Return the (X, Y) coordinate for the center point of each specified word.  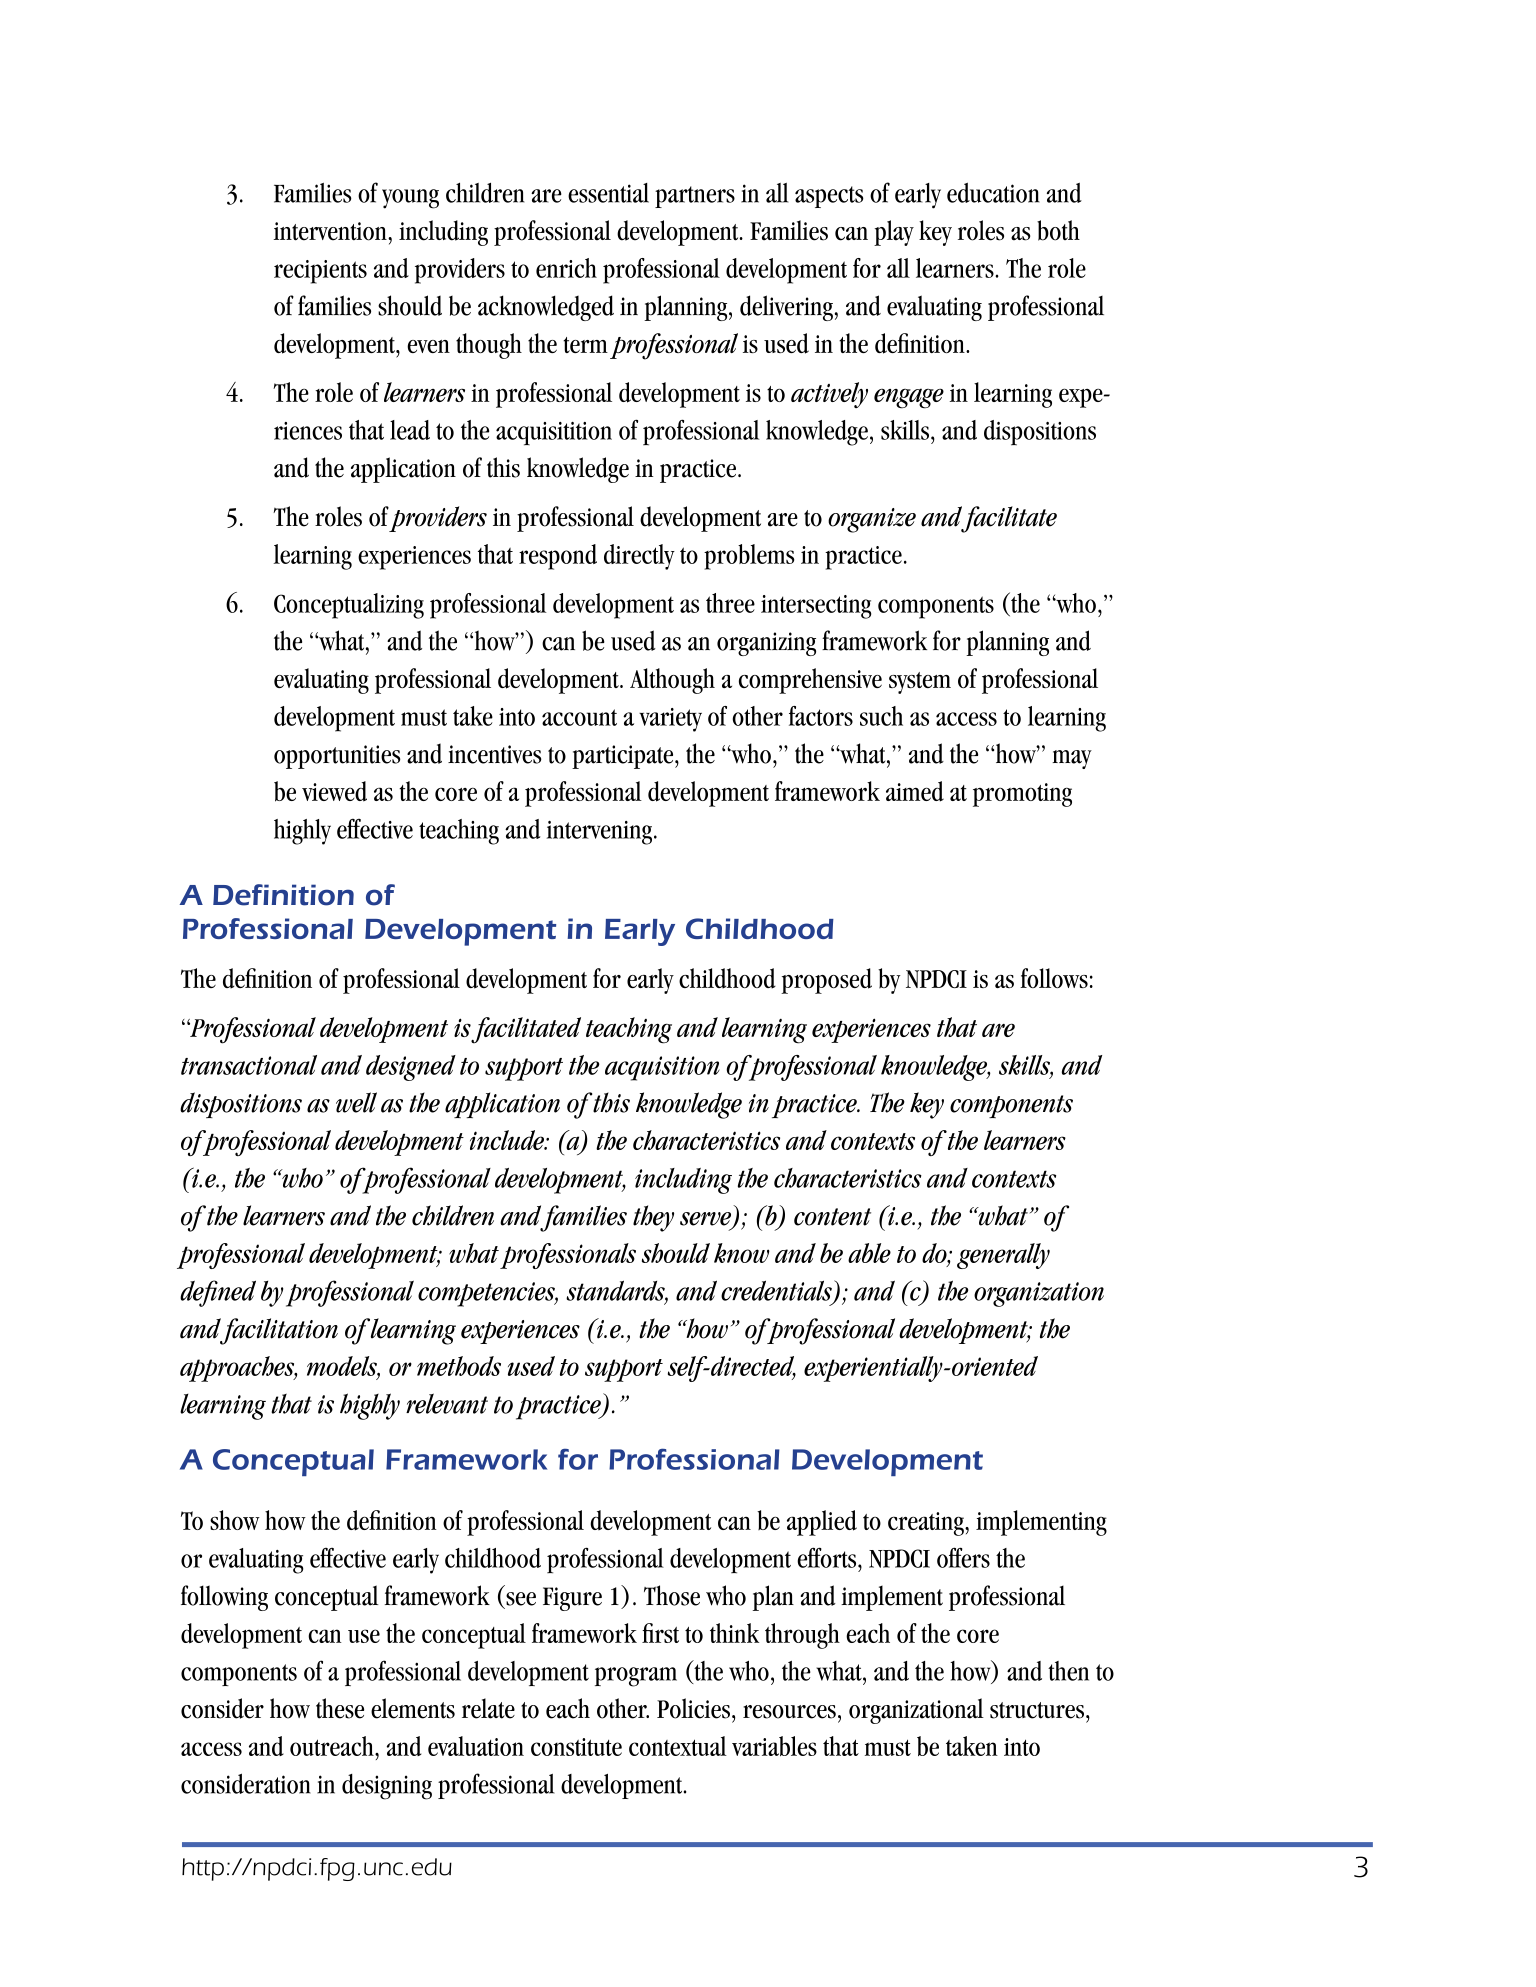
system (920, 683)
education (993, 192)
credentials (777, 1291)
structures (1038, 1710)
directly (639, 557)
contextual (678, 1746)
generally (1003, 1256)
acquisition (662, 1068)
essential (608, 193)
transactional (249, 1065)
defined (218, 1293)
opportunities (337, 757)
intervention (331, 231)
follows (1054, 978)
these (340, 1708)
